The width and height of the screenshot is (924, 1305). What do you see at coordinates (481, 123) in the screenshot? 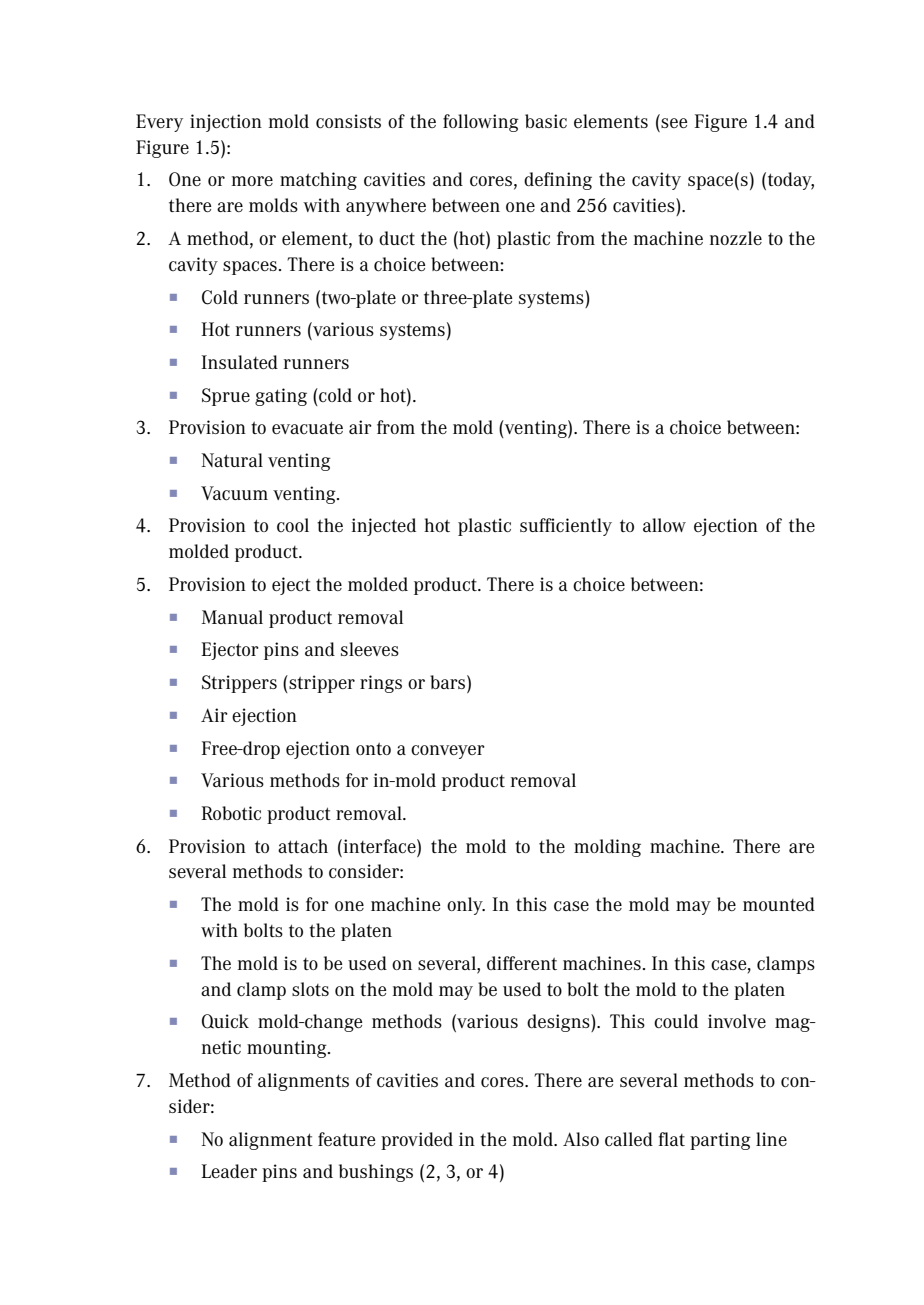
I see `following` at bounding box center [481, 123].
